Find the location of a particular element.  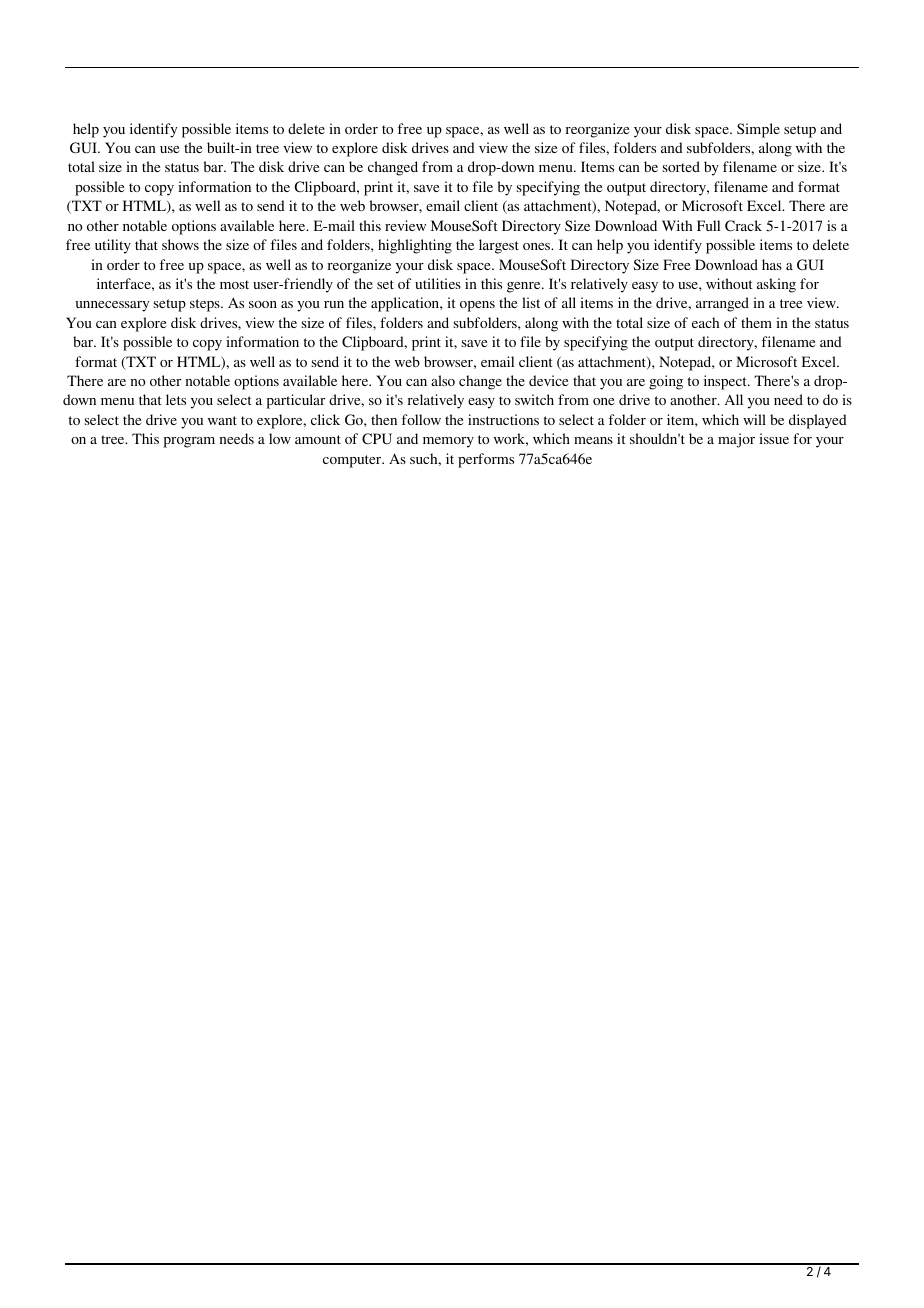

shows is located at coordinates (180, 244).
